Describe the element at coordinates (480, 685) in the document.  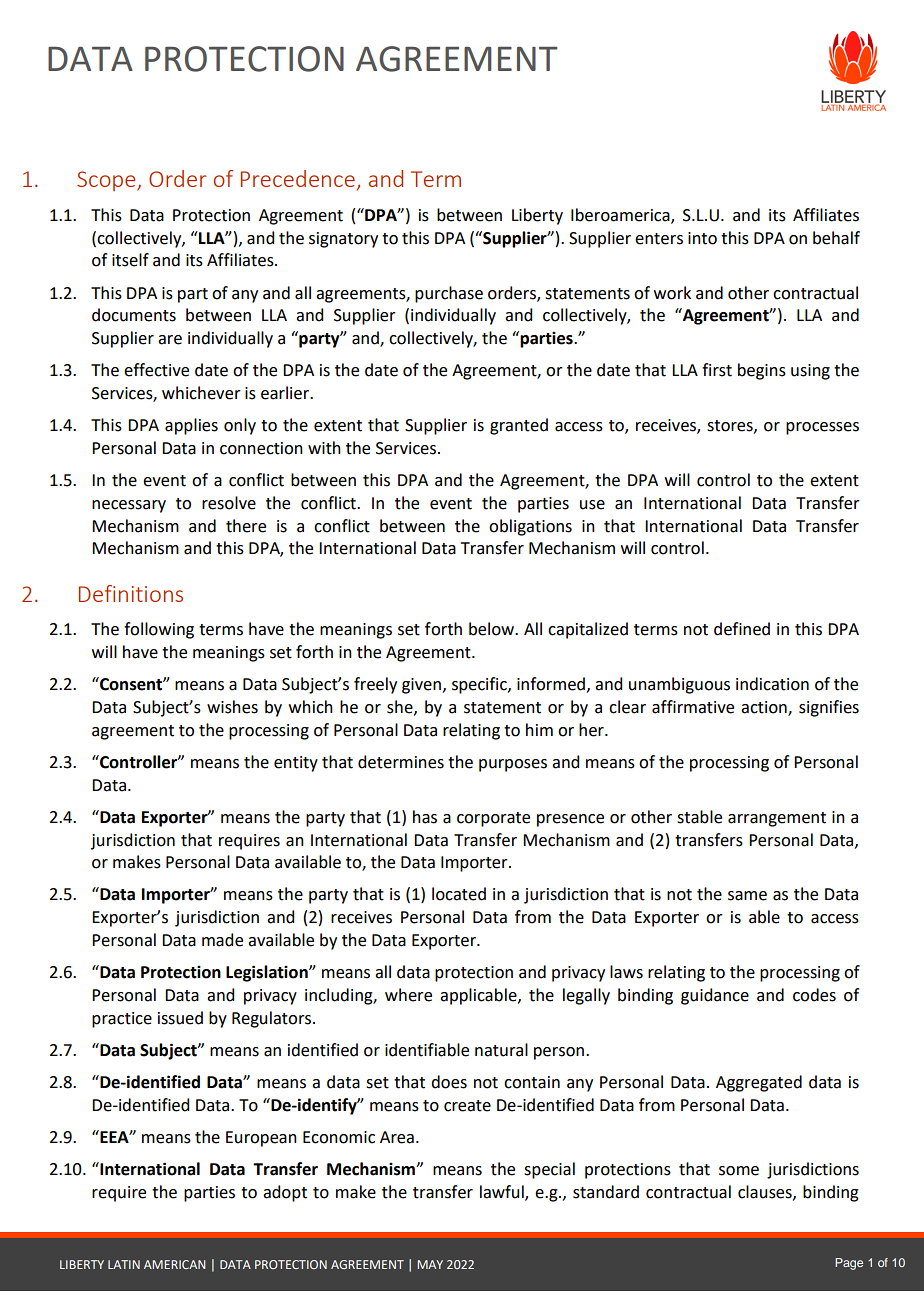
I see `specific` at that location.
